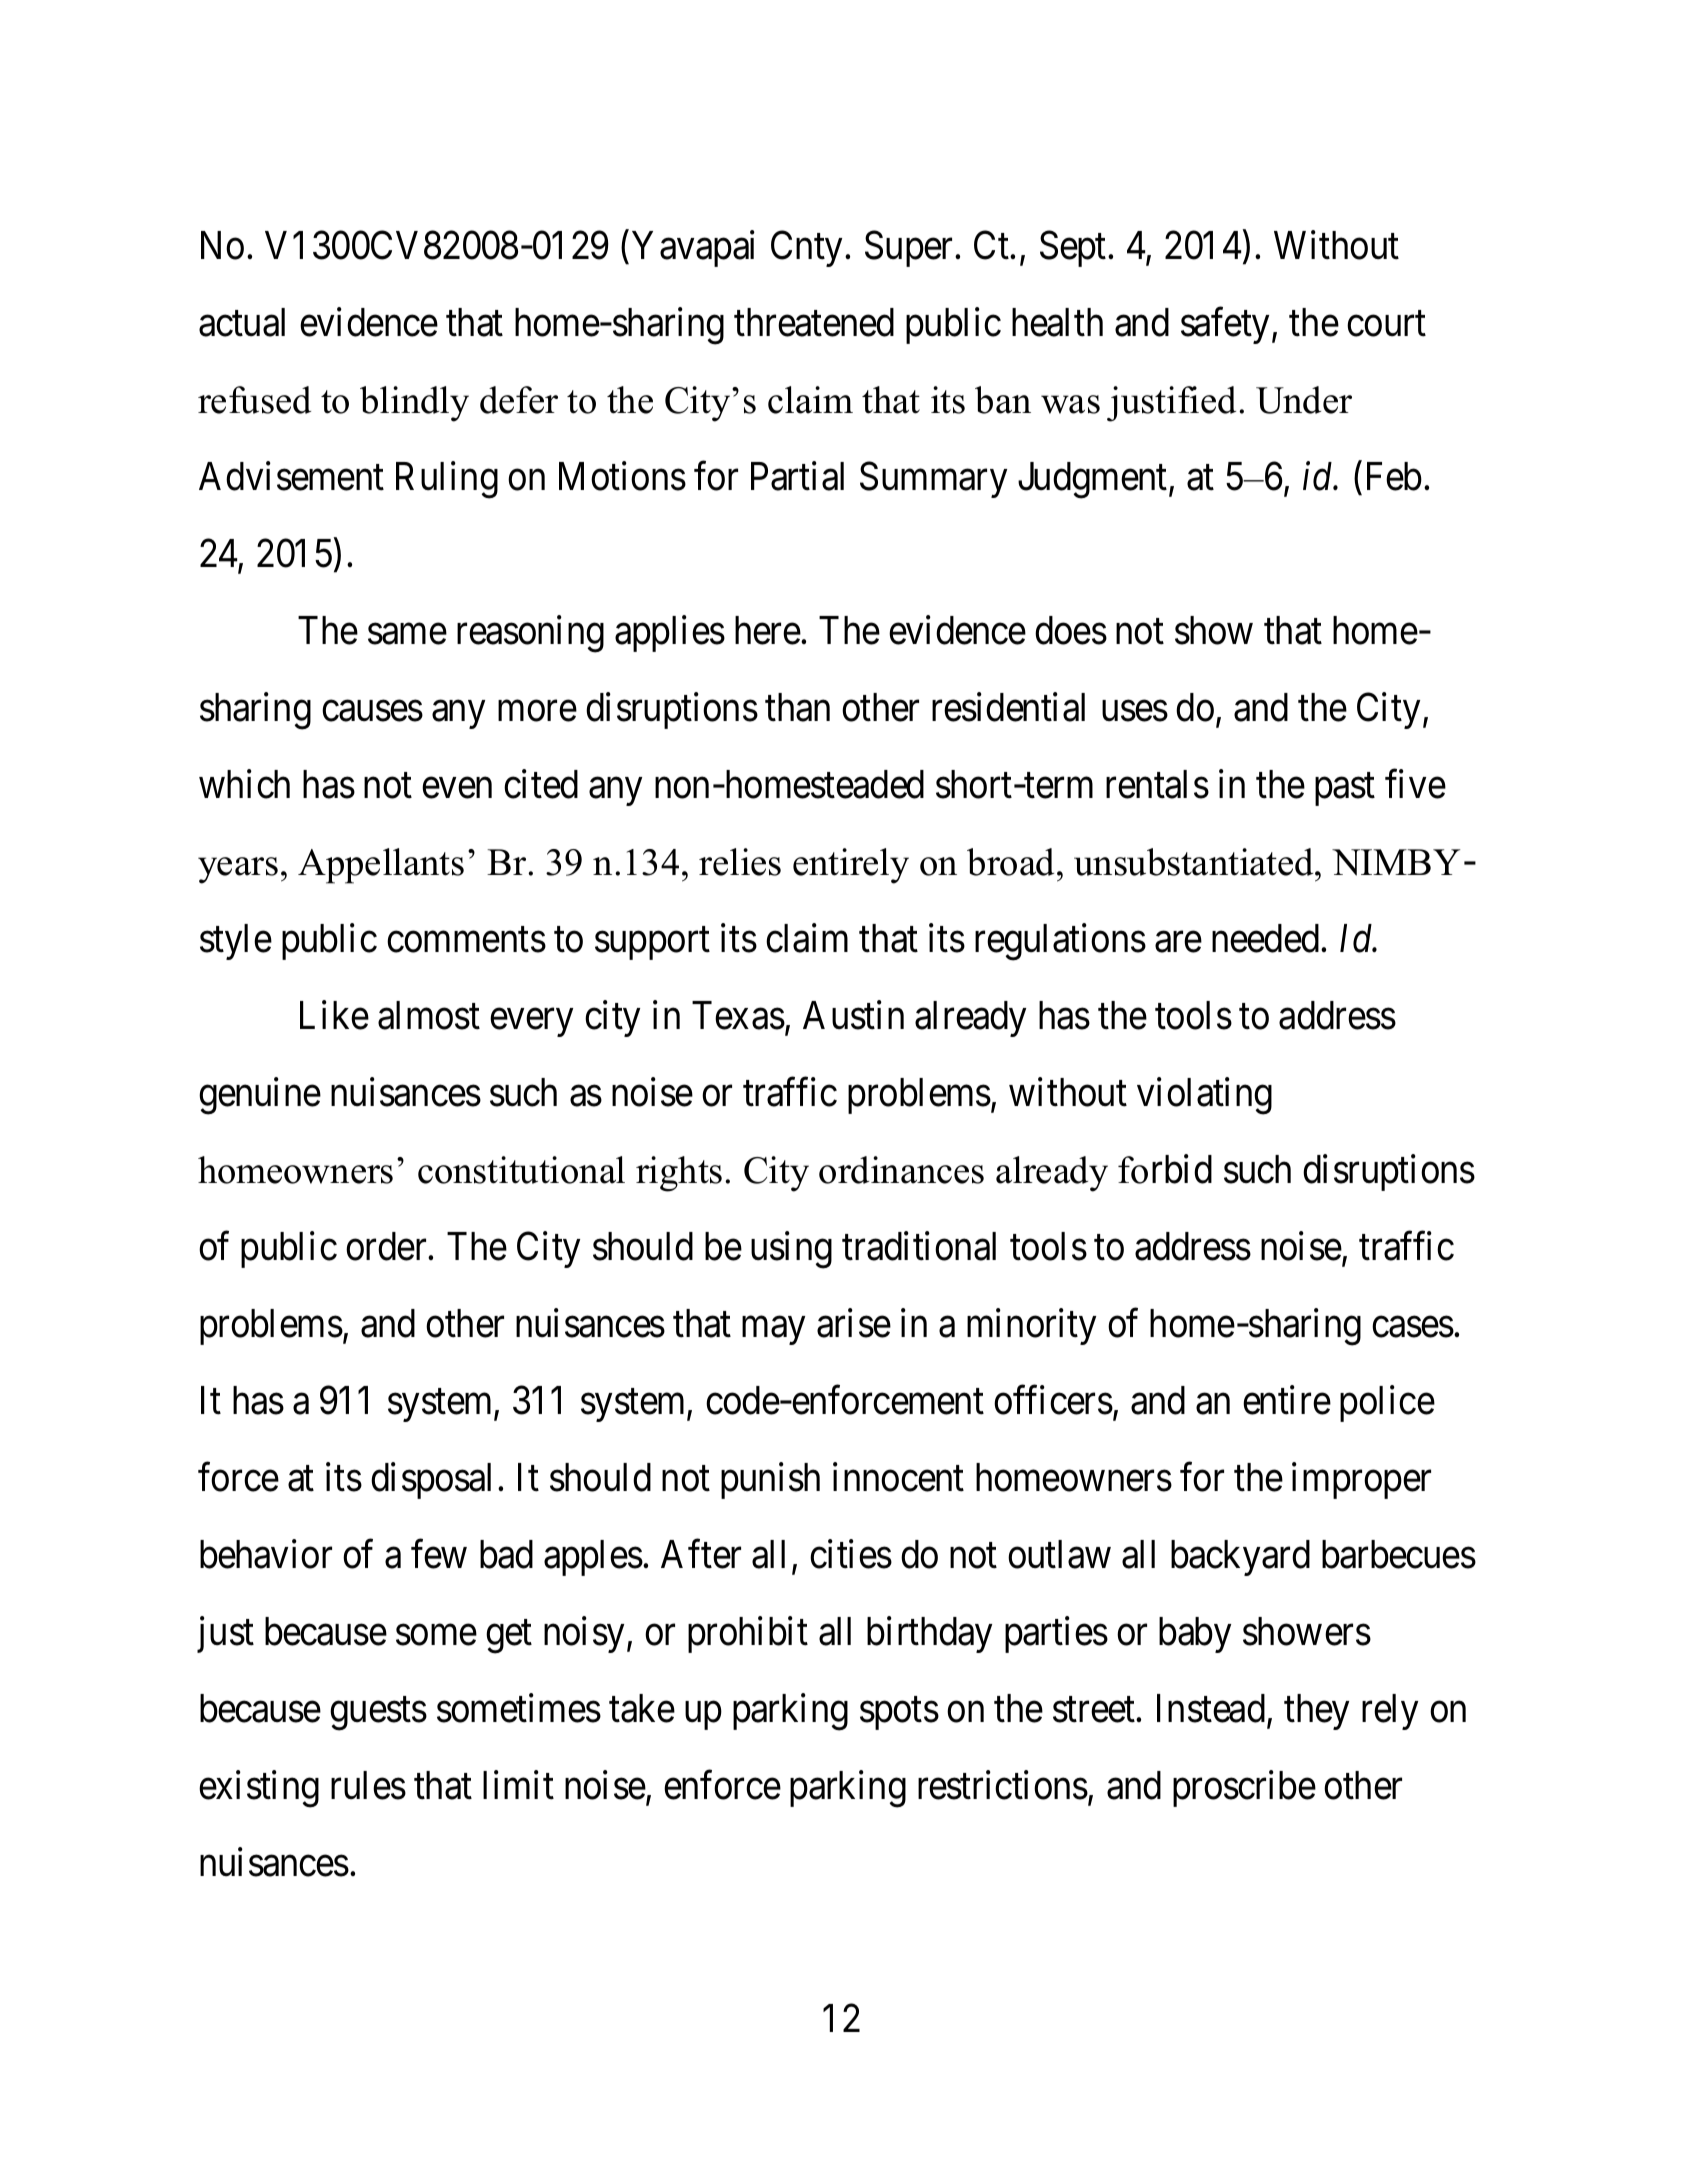 The height and width of the screenshot is (2177, 1683). What do you see at coordinates (378, 1714) in the screenshot?
I see `guests` at bounding box center [378, 1714].
